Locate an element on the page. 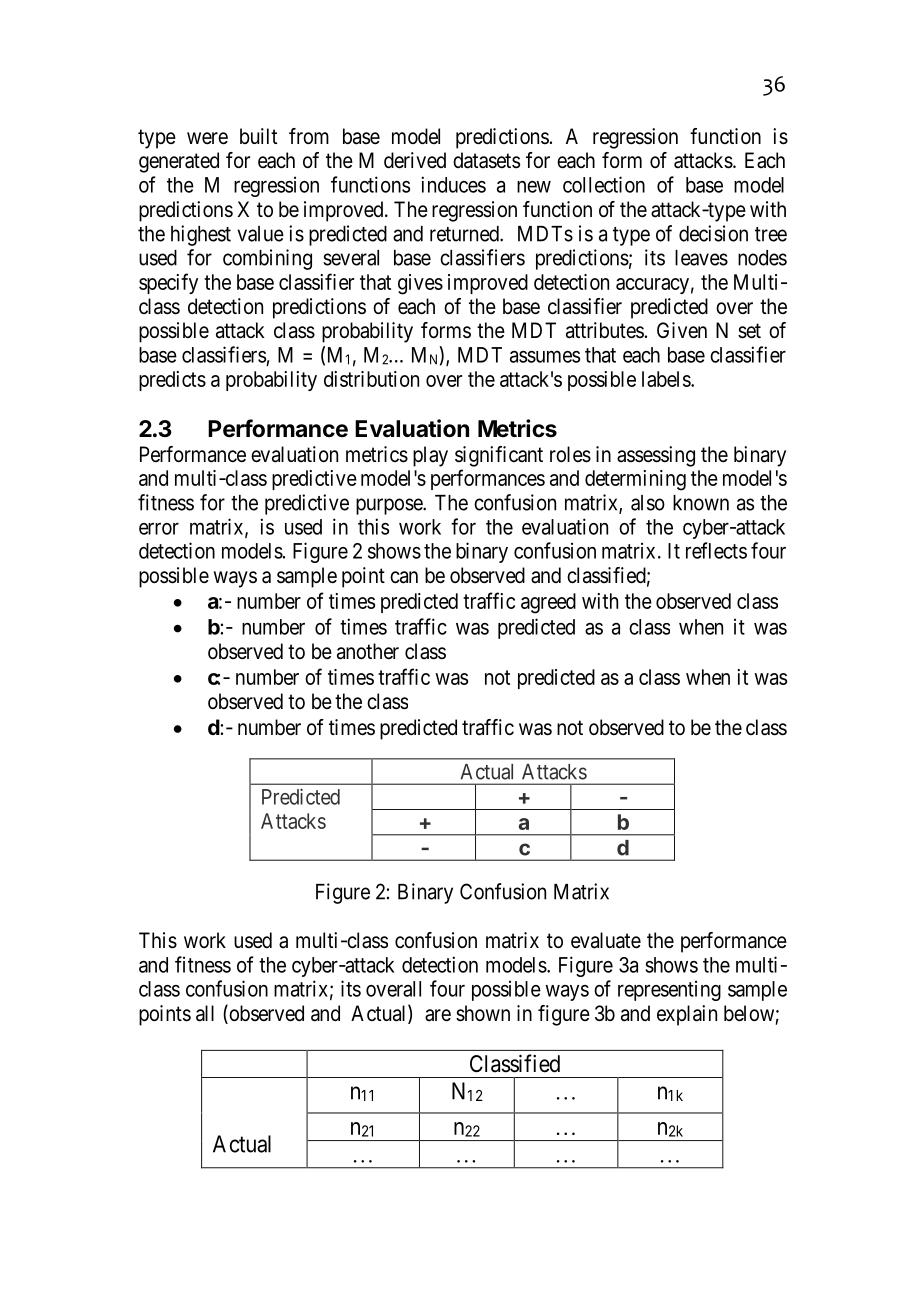  are is located at coordinates (438, 1015).
